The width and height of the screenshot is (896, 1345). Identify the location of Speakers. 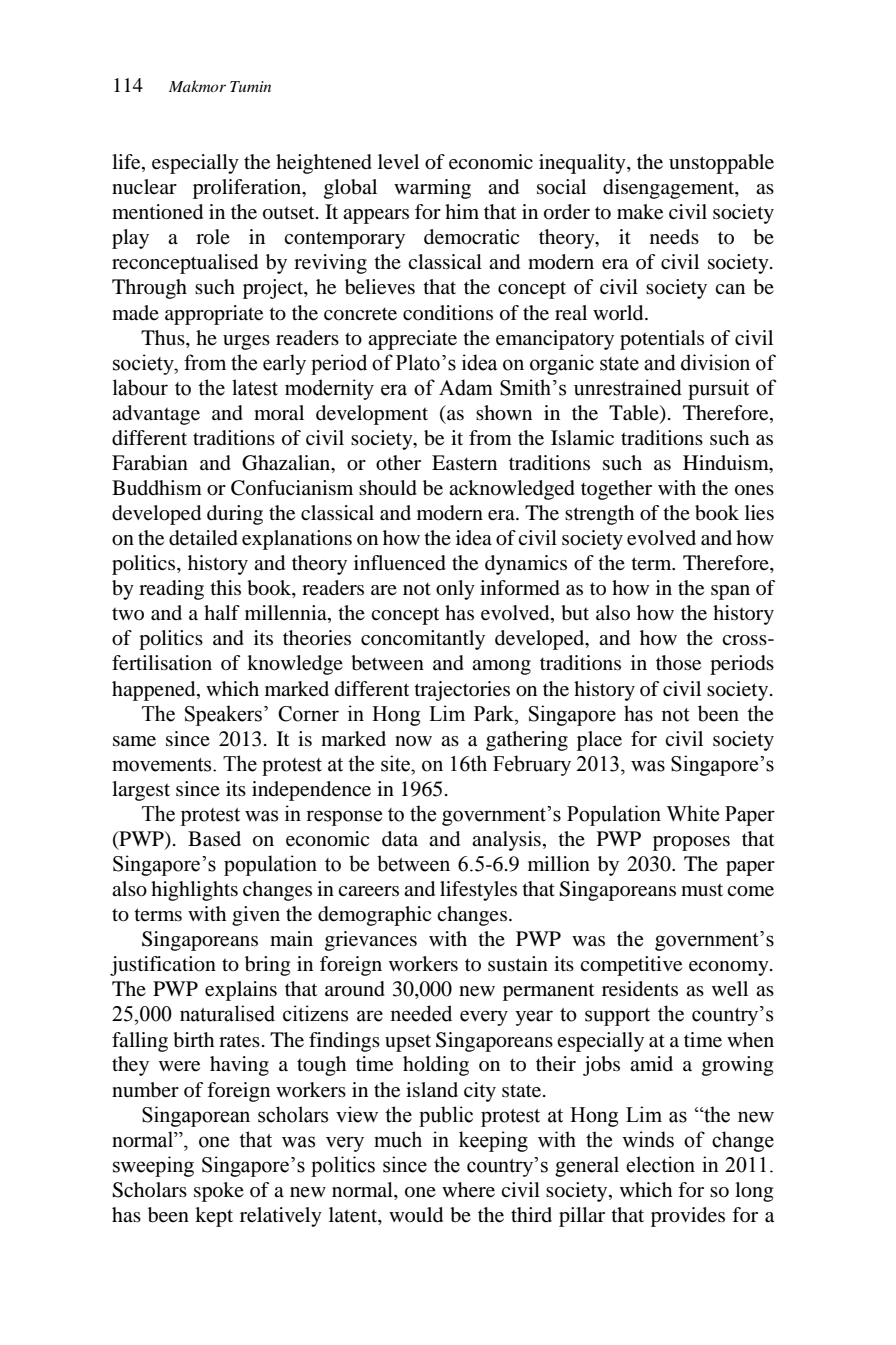
(223, 715).
